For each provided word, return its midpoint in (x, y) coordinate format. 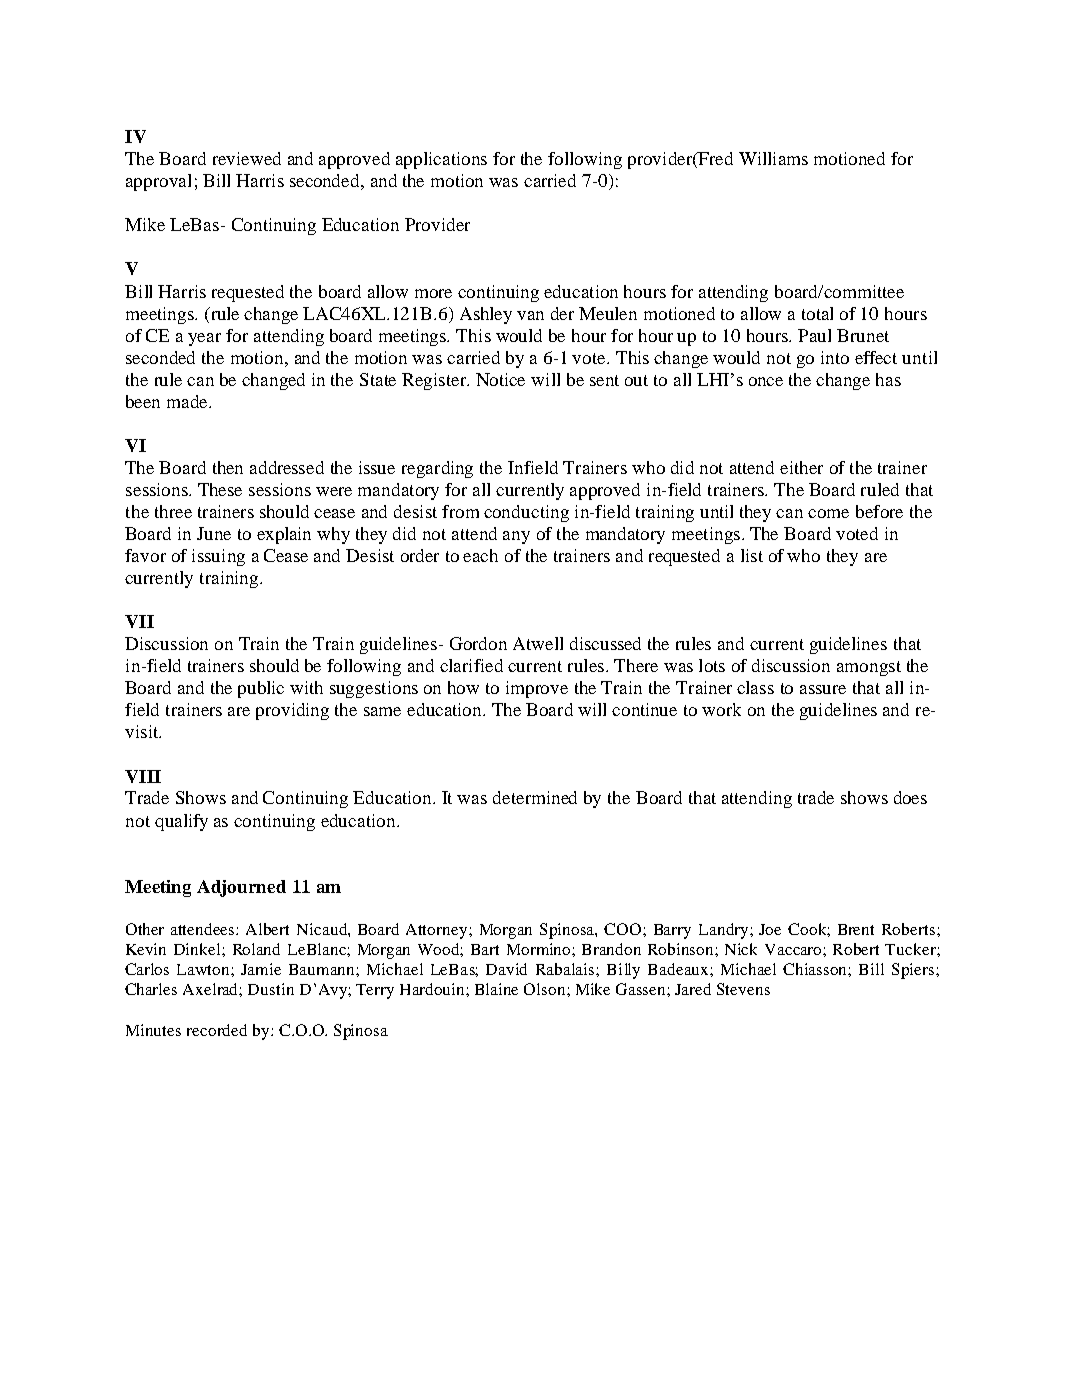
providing (292, 711)
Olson (546, 989)
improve (537, 689)
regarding (437, 469)
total (817, 313)
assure (823, 689)
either (801, 467)
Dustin (271, 989)
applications (441, 160)
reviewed (247, 158)
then (228, 467)
